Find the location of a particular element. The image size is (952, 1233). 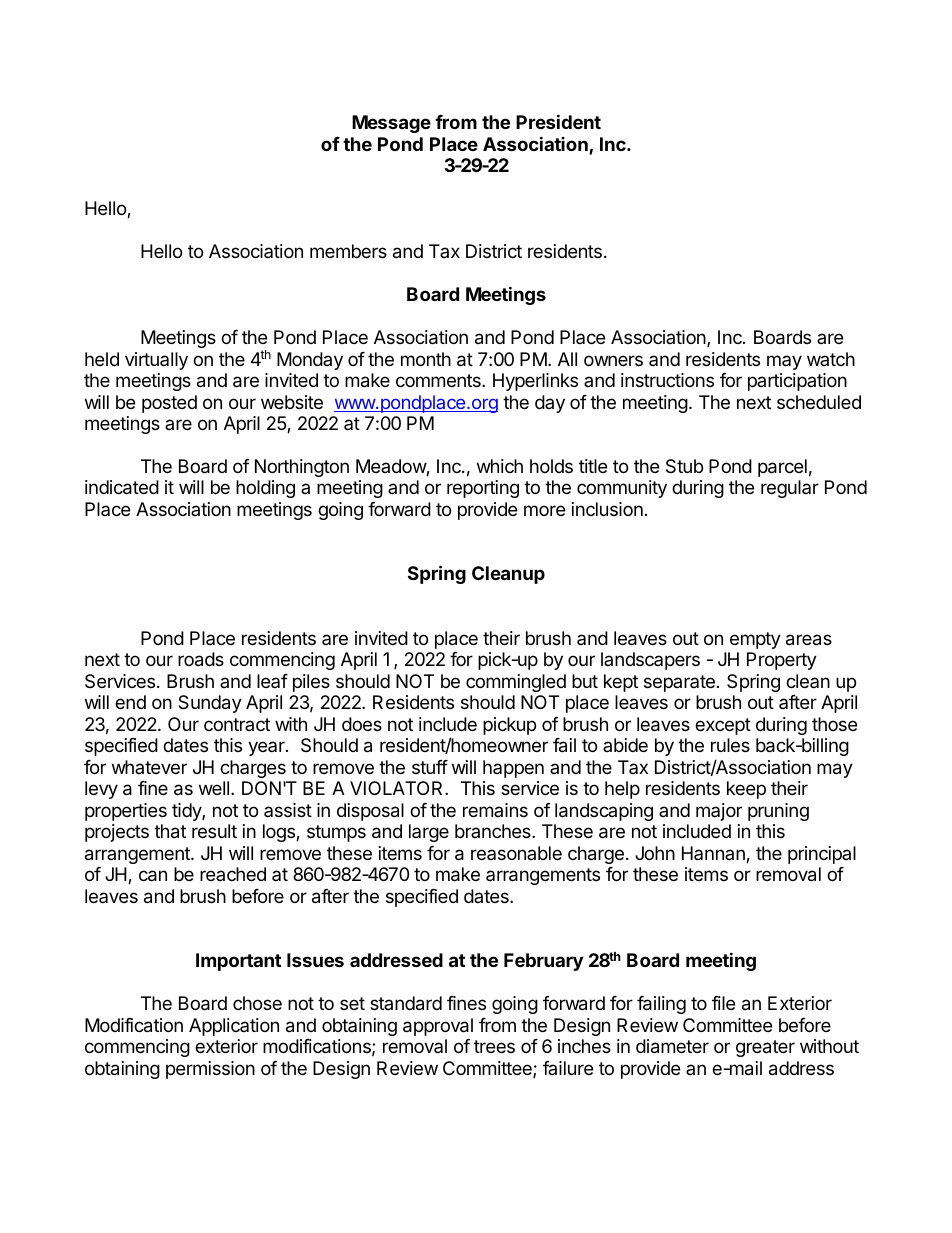

commingled is located at coordinates (516, 683).
